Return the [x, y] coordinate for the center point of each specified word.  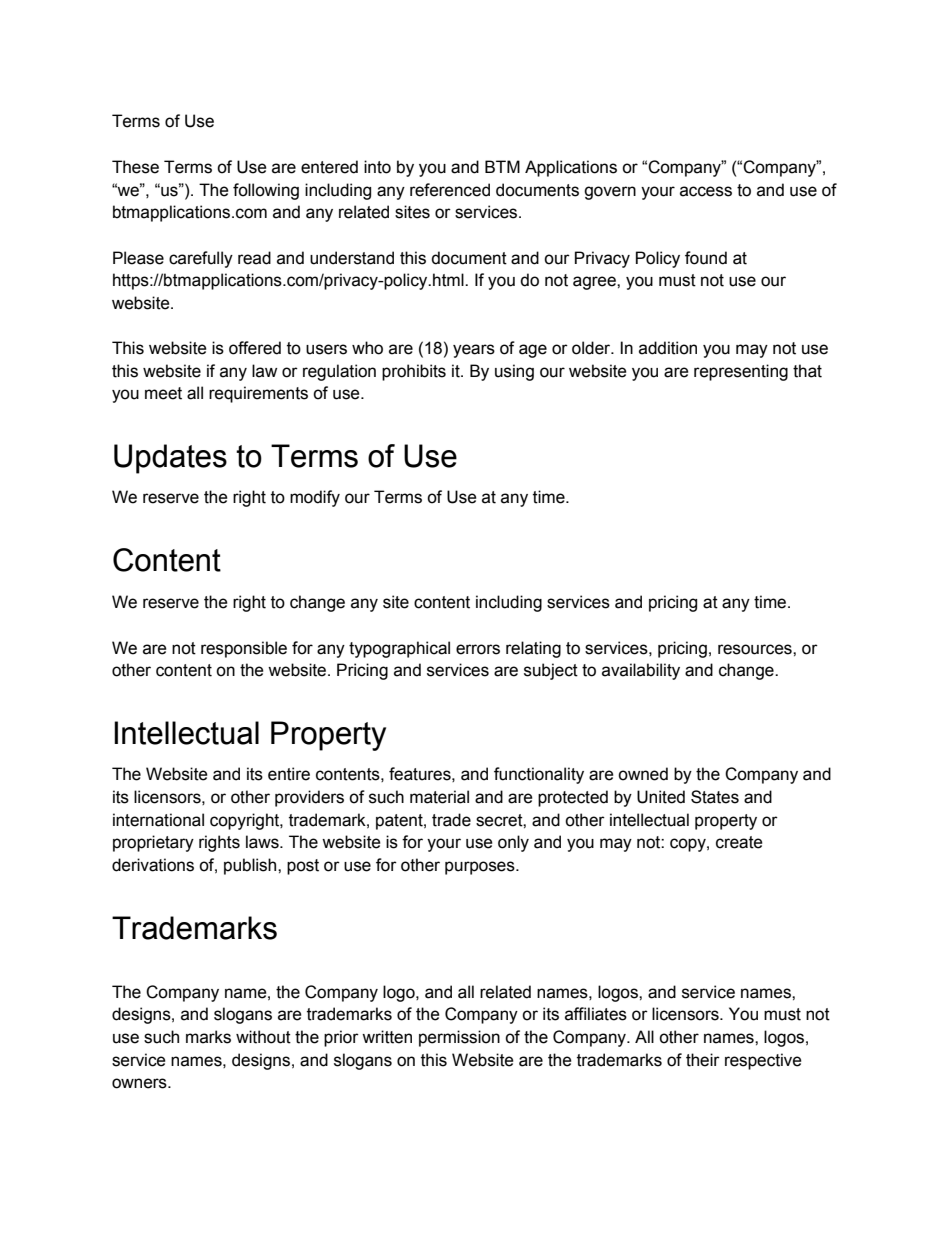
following [266, 191]
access [706, 191]
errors [478, 649]
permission [459, 1038]
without [263, 1037]
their [703, 1060]
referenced [450, 190]
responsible [244, 649]
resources [756, 649]
